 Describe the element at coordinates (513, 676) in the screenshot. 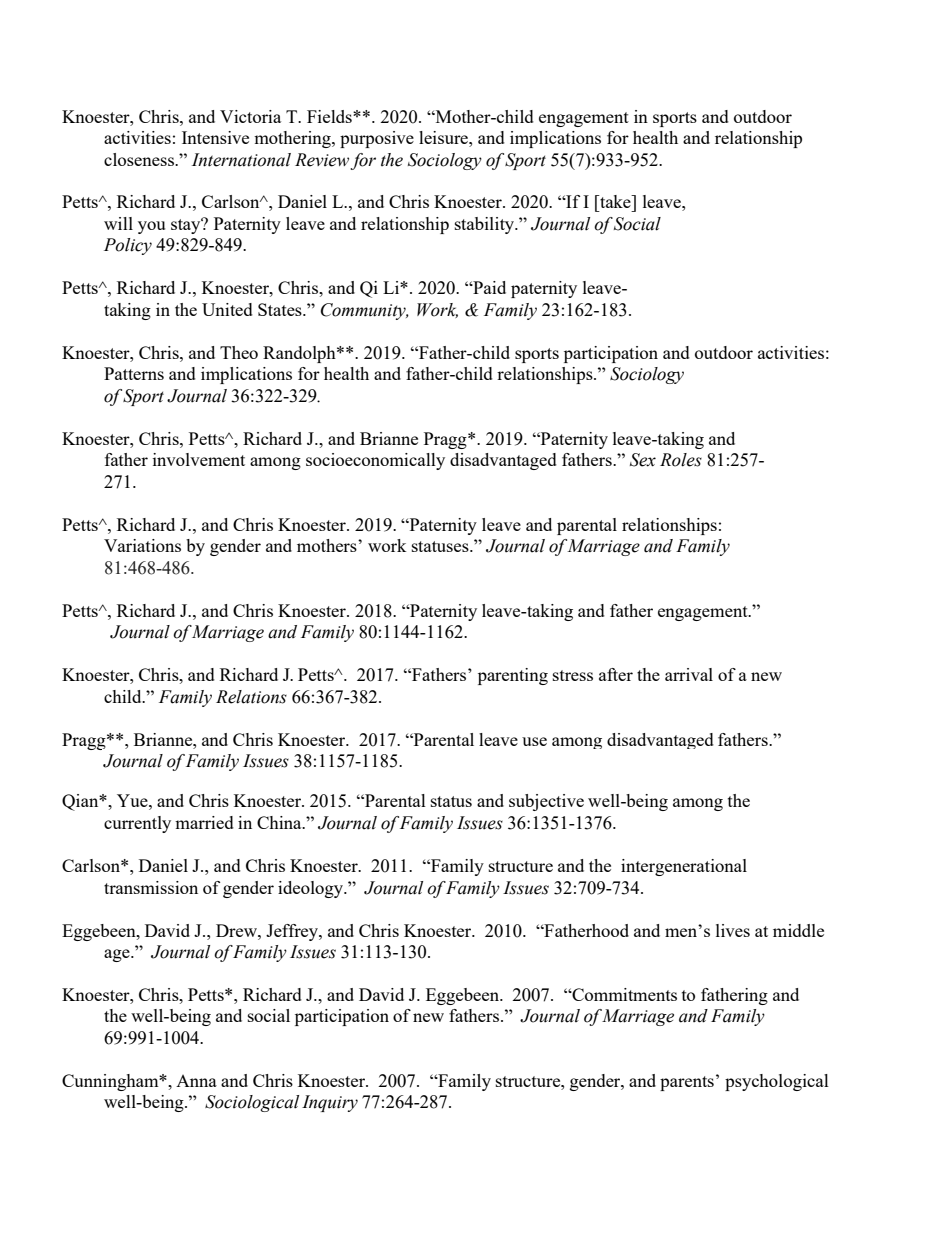

I see `parenting` at that location.
